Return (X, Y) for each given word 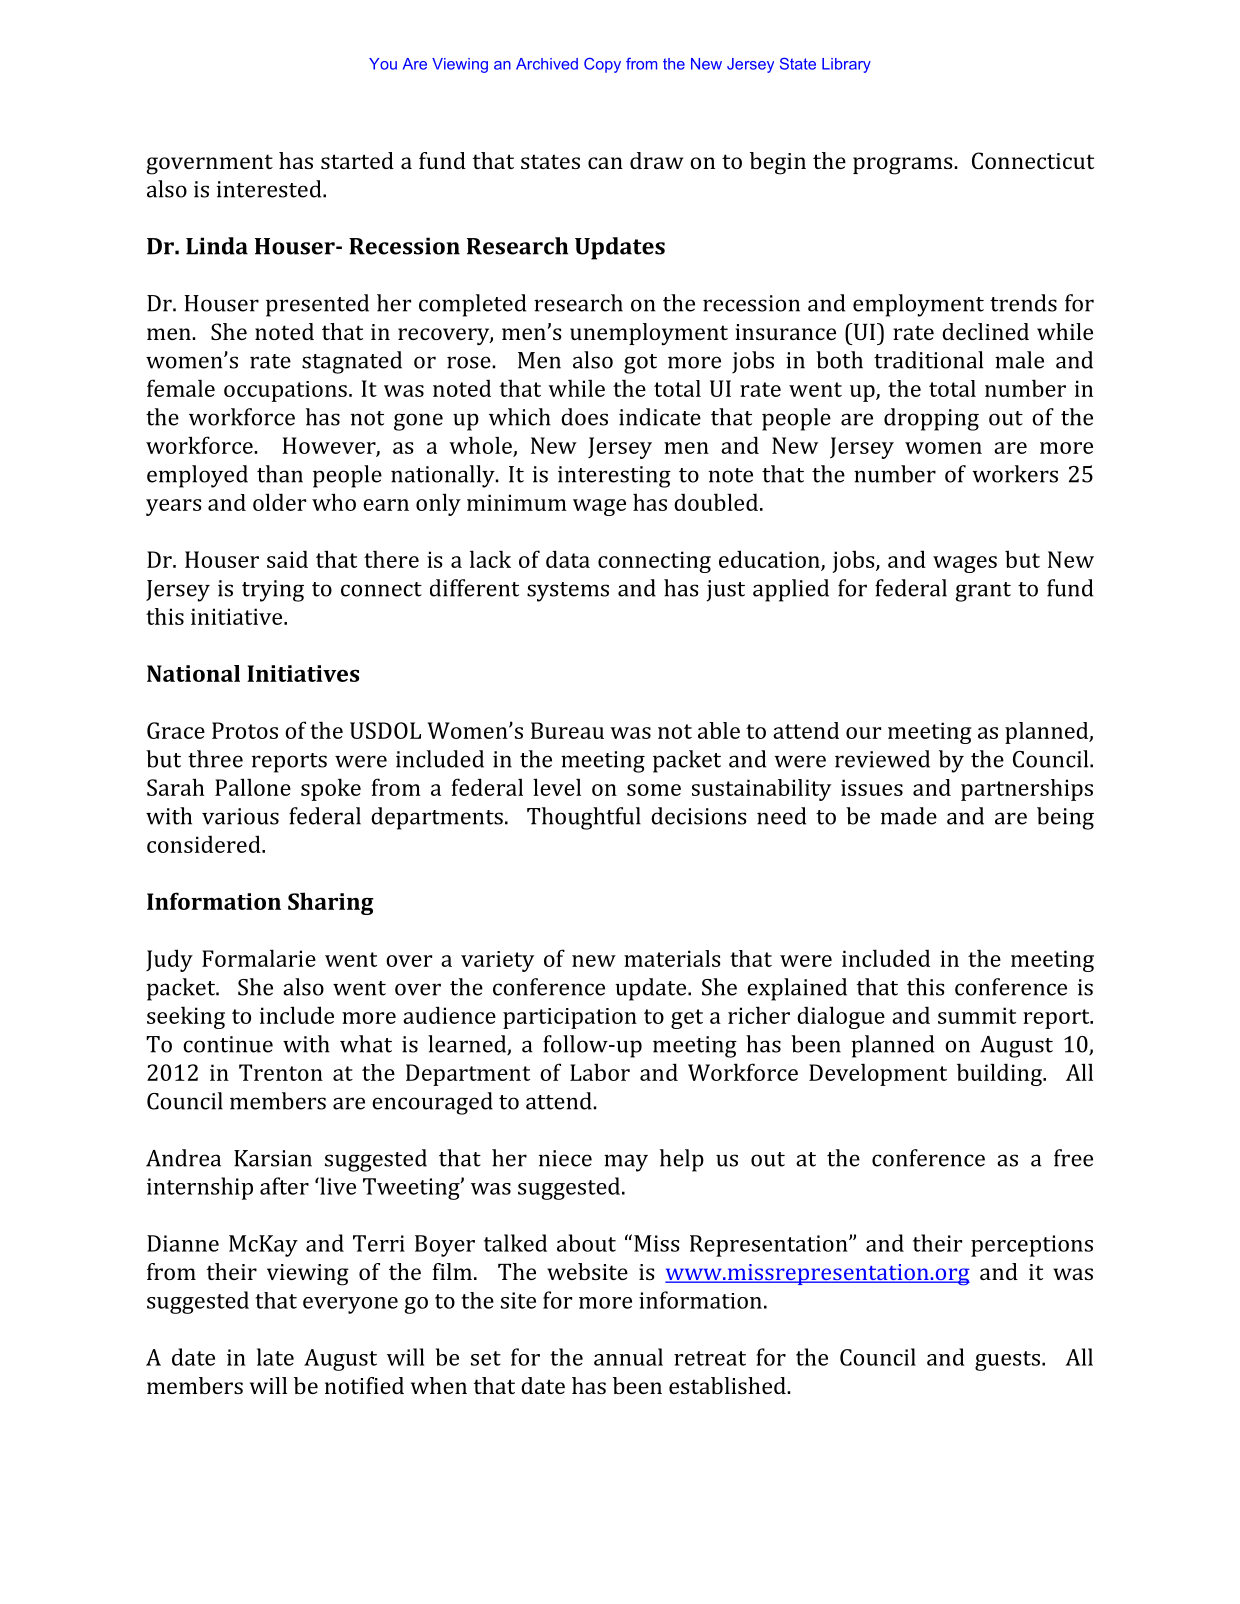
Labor (600, 1072)
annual (628, 1357)
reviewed (882, 759)
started (357, 160)
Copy (602, 65)
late (275, 1357)
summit (977, 1015)
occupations (285, 391)
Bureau (567, 730)
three (215, 759)
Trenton (281, 1072)
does (584, 417)
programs (904, 166)
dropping (931, 419)
